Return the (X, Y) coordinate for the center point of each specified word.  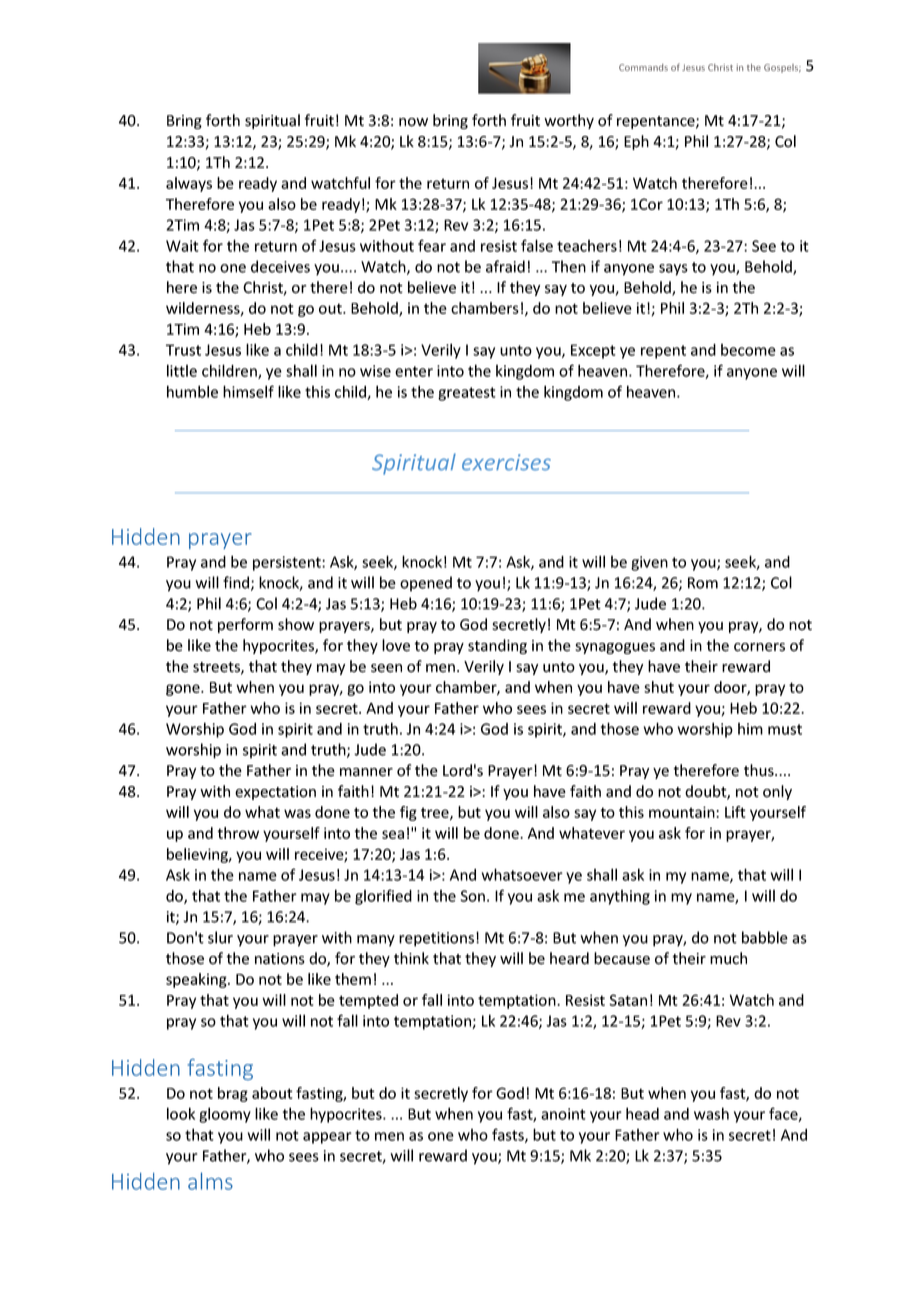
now (413, 122)
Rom (703, 583)
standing (497, 646)
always (189, 184)
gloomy (225, 1115)
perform (245, 625)
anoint (563, 1114)
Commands (643, 67)
